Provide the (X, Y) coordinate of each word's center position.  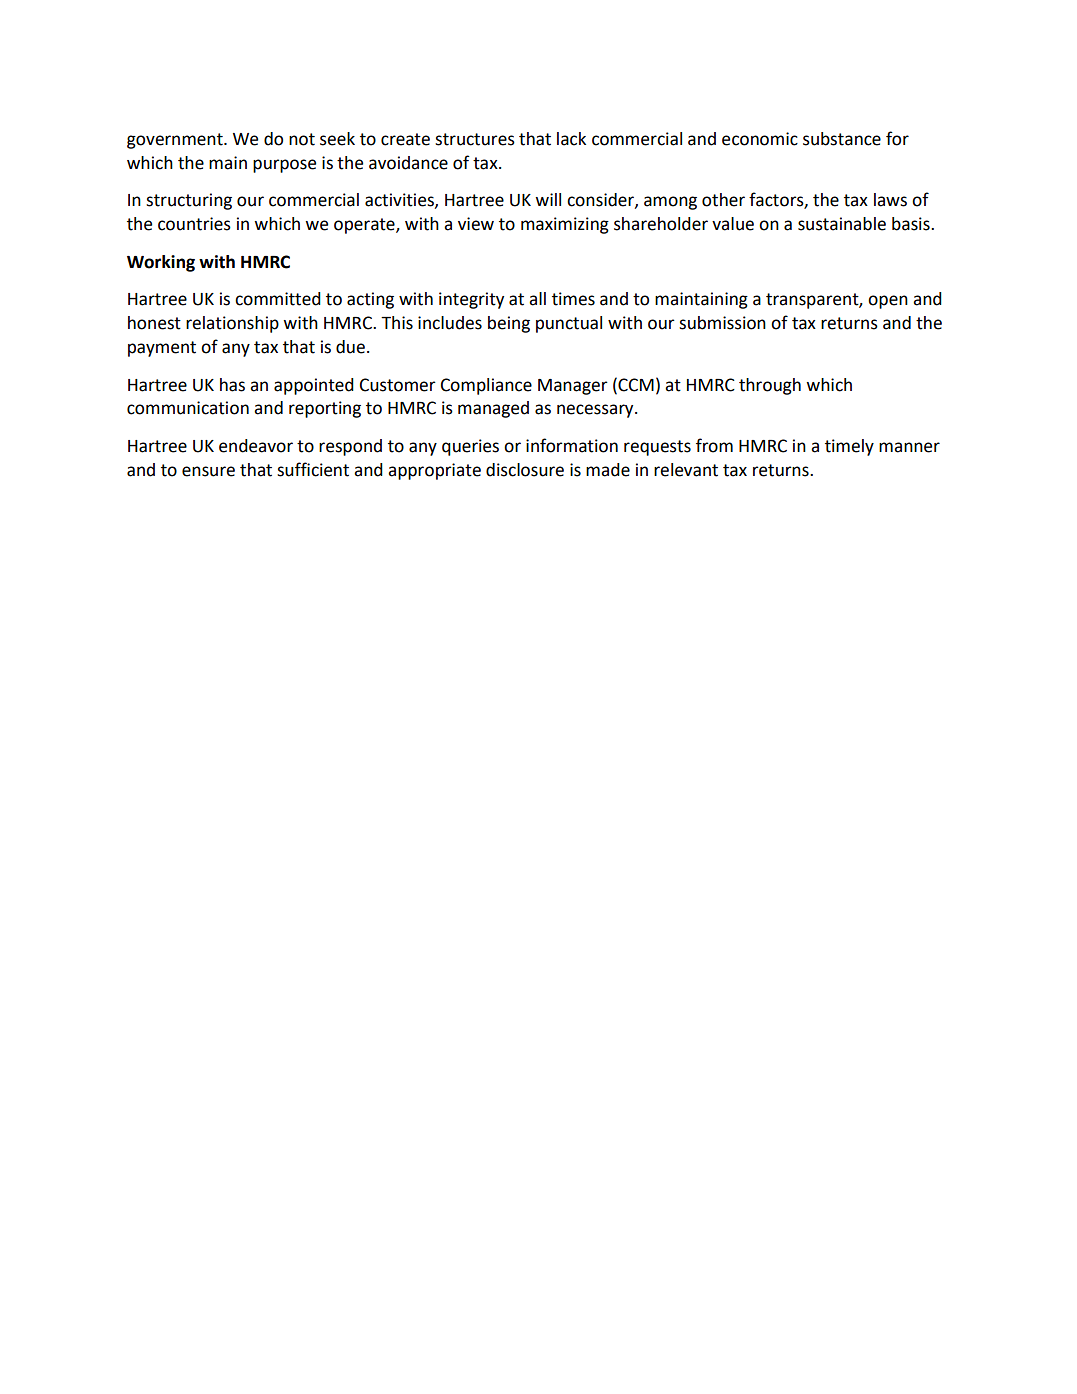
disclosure (525, 470)
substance (842, 139)
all (537, 299)
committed (278, 299)
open (888, 302)
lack (571, 139)
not (302, 139)
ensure (208, 471)
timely (849, 447)
